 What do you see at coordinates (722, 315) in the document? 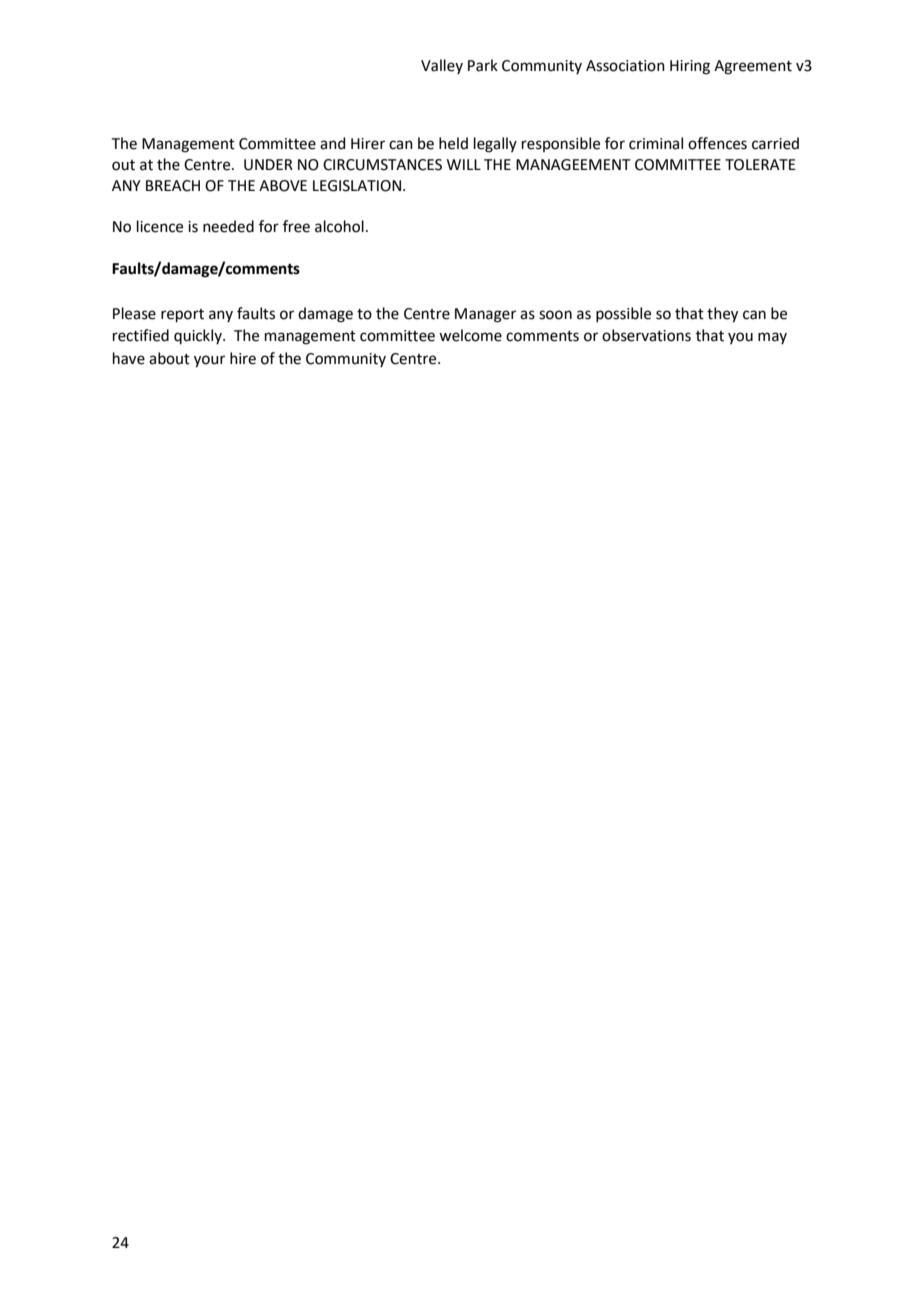
I see `they` at bounding box center [722, 315].
